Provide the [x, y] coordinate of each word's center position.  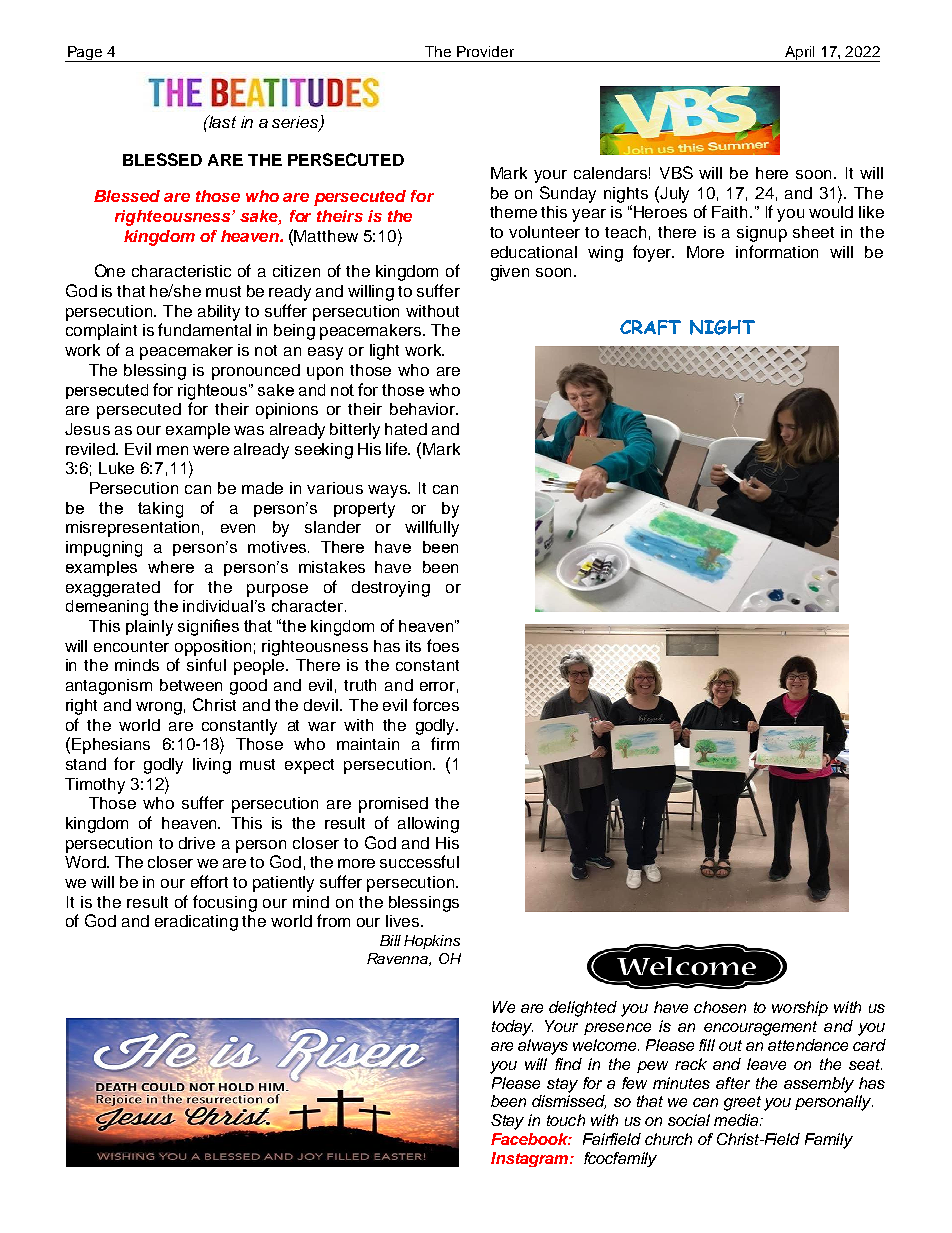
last [221, 121]
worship [800, 1008]
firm [445, 743]
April [800, 54]
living [212, 766]
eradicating [196, 923]
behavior [424, 409]
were [211, 450]
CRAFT [650, 327]
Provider [485, 51]
